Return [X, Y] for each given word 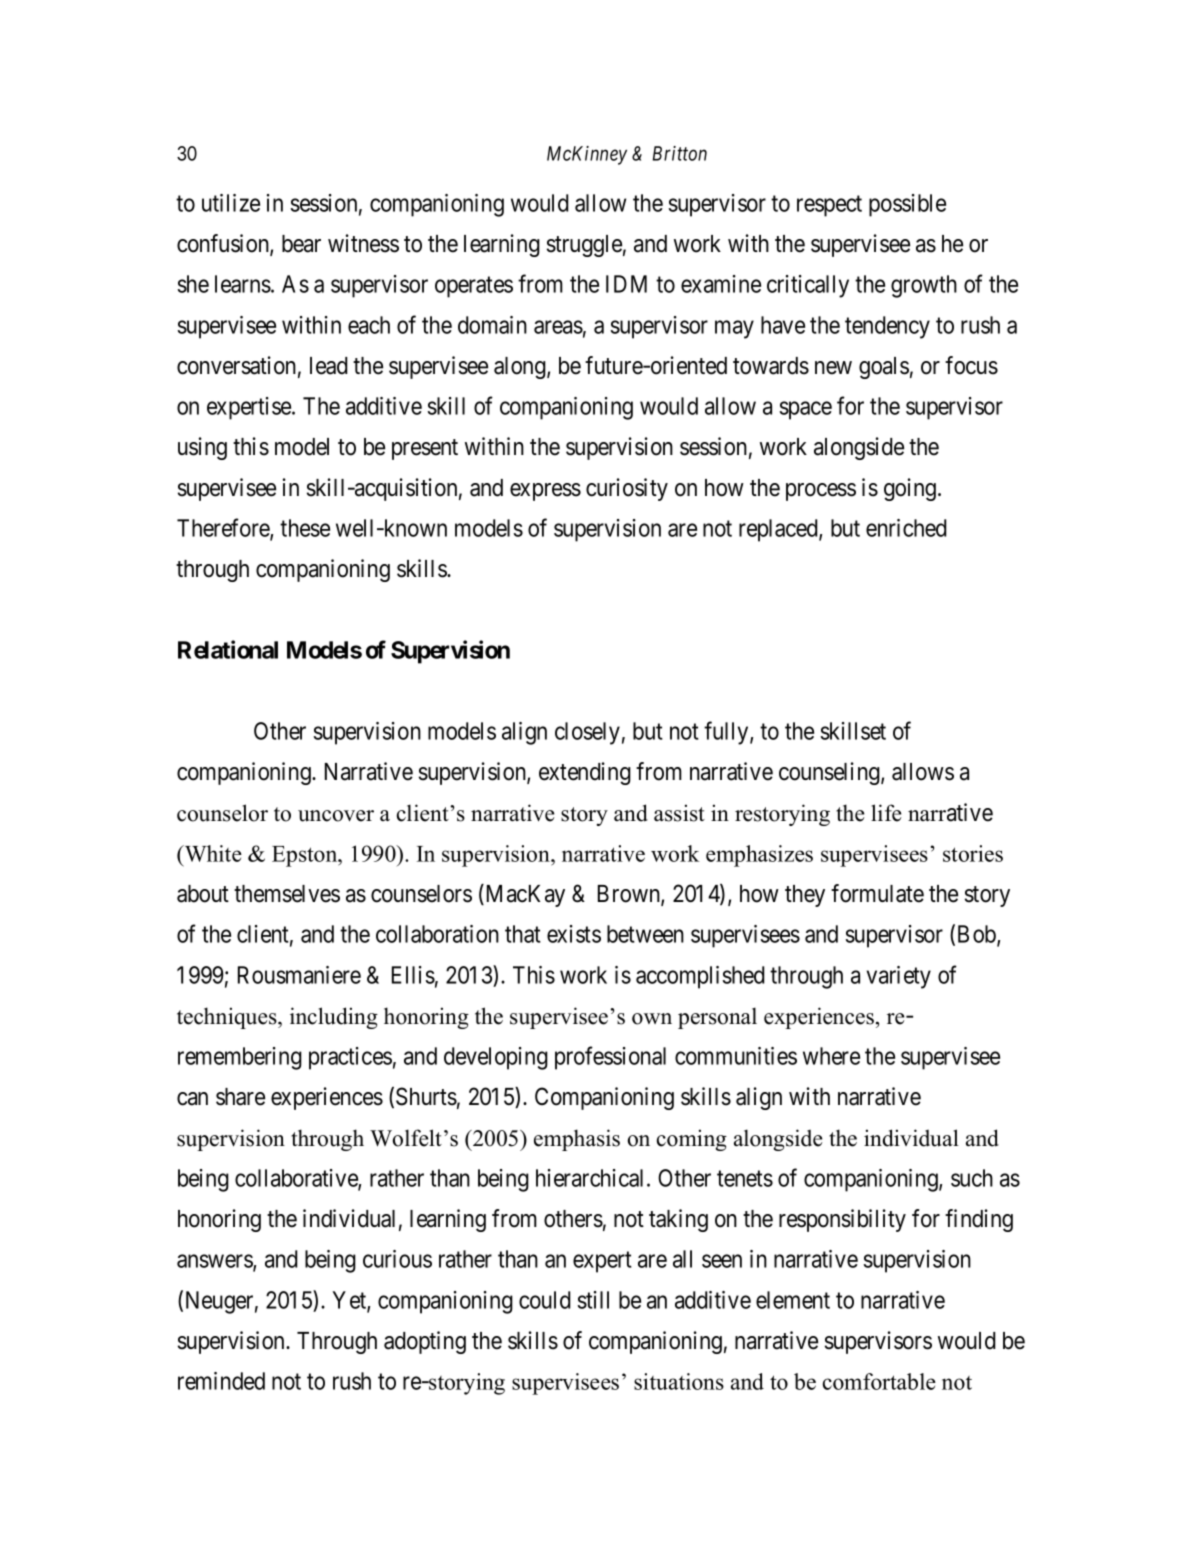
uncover [336, 816]
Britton [680, 153]
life [886, 813]
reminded [221, 1381]
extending [585, 773]
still [593, 1300]
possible [907, 205]
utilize [231, 203]
